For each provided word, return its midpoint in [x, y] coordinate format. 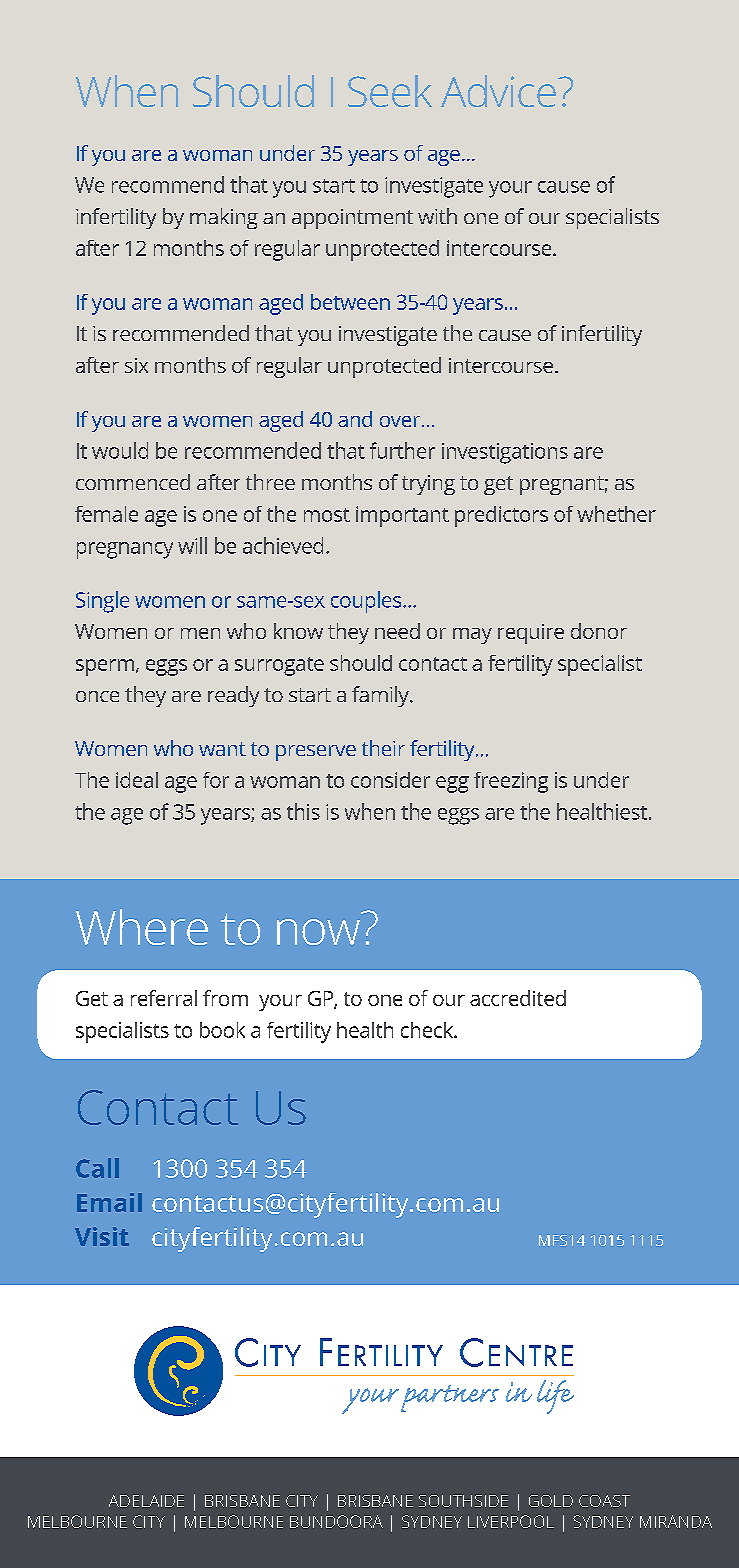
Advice [498, 91]
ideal [137, 780]
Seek [390, 91]
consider [390, 780]
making [224, 218]
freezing [511, 782]
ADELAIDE [146, 1501]
